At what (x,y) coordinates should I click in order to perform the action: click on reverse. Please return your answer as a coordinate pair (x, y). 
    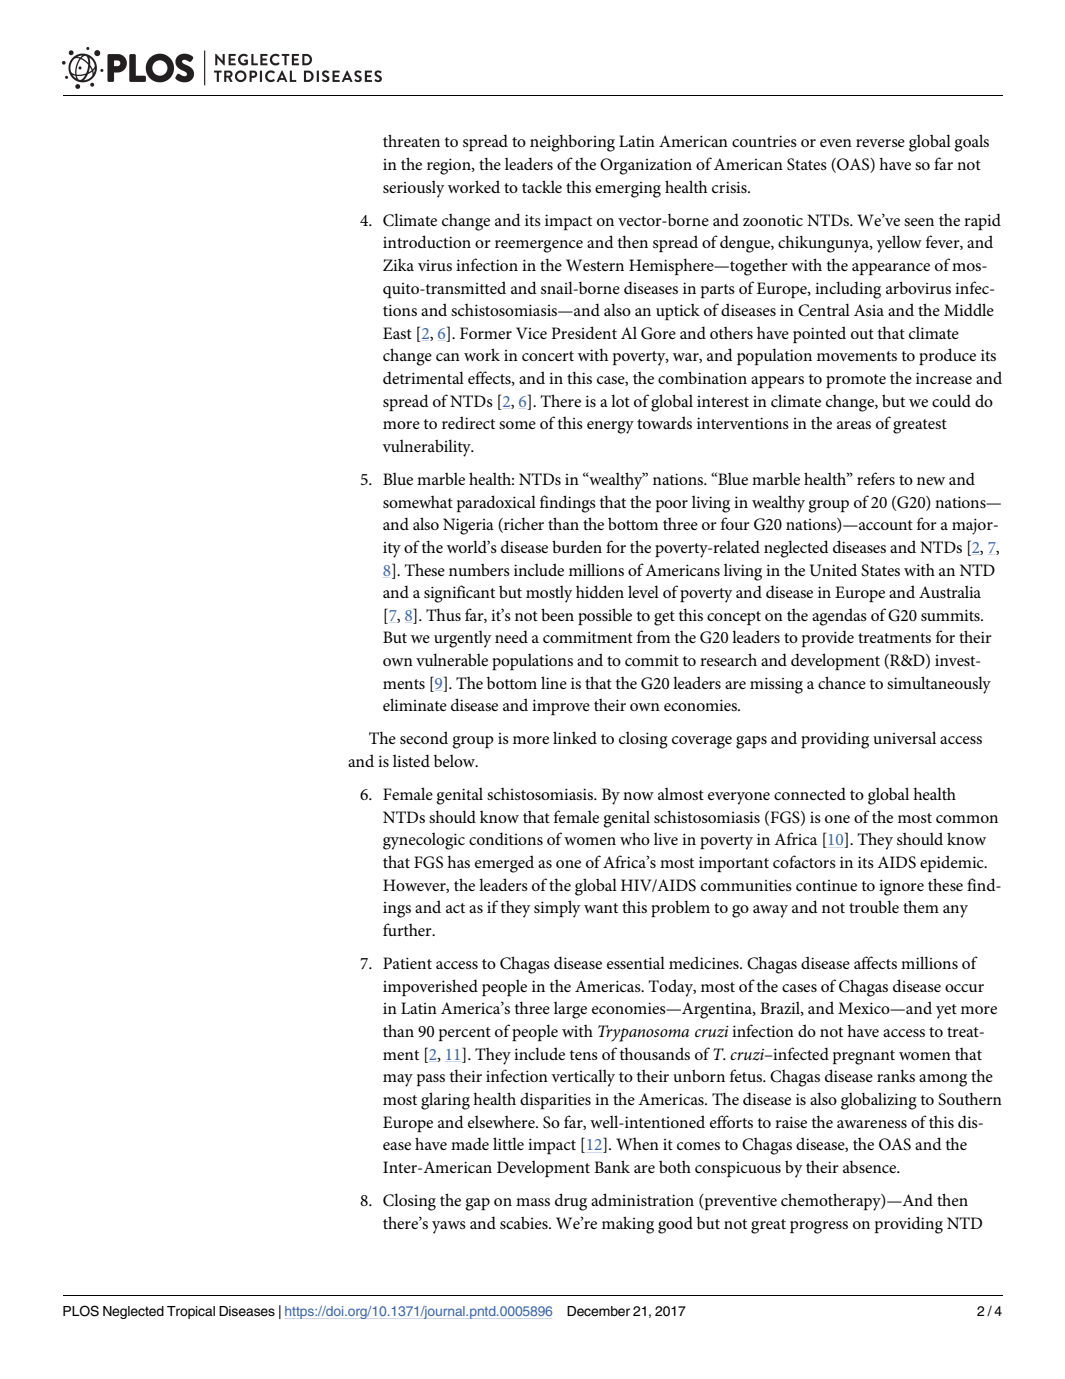
    Looking at the image, I should click on (880, 143).
